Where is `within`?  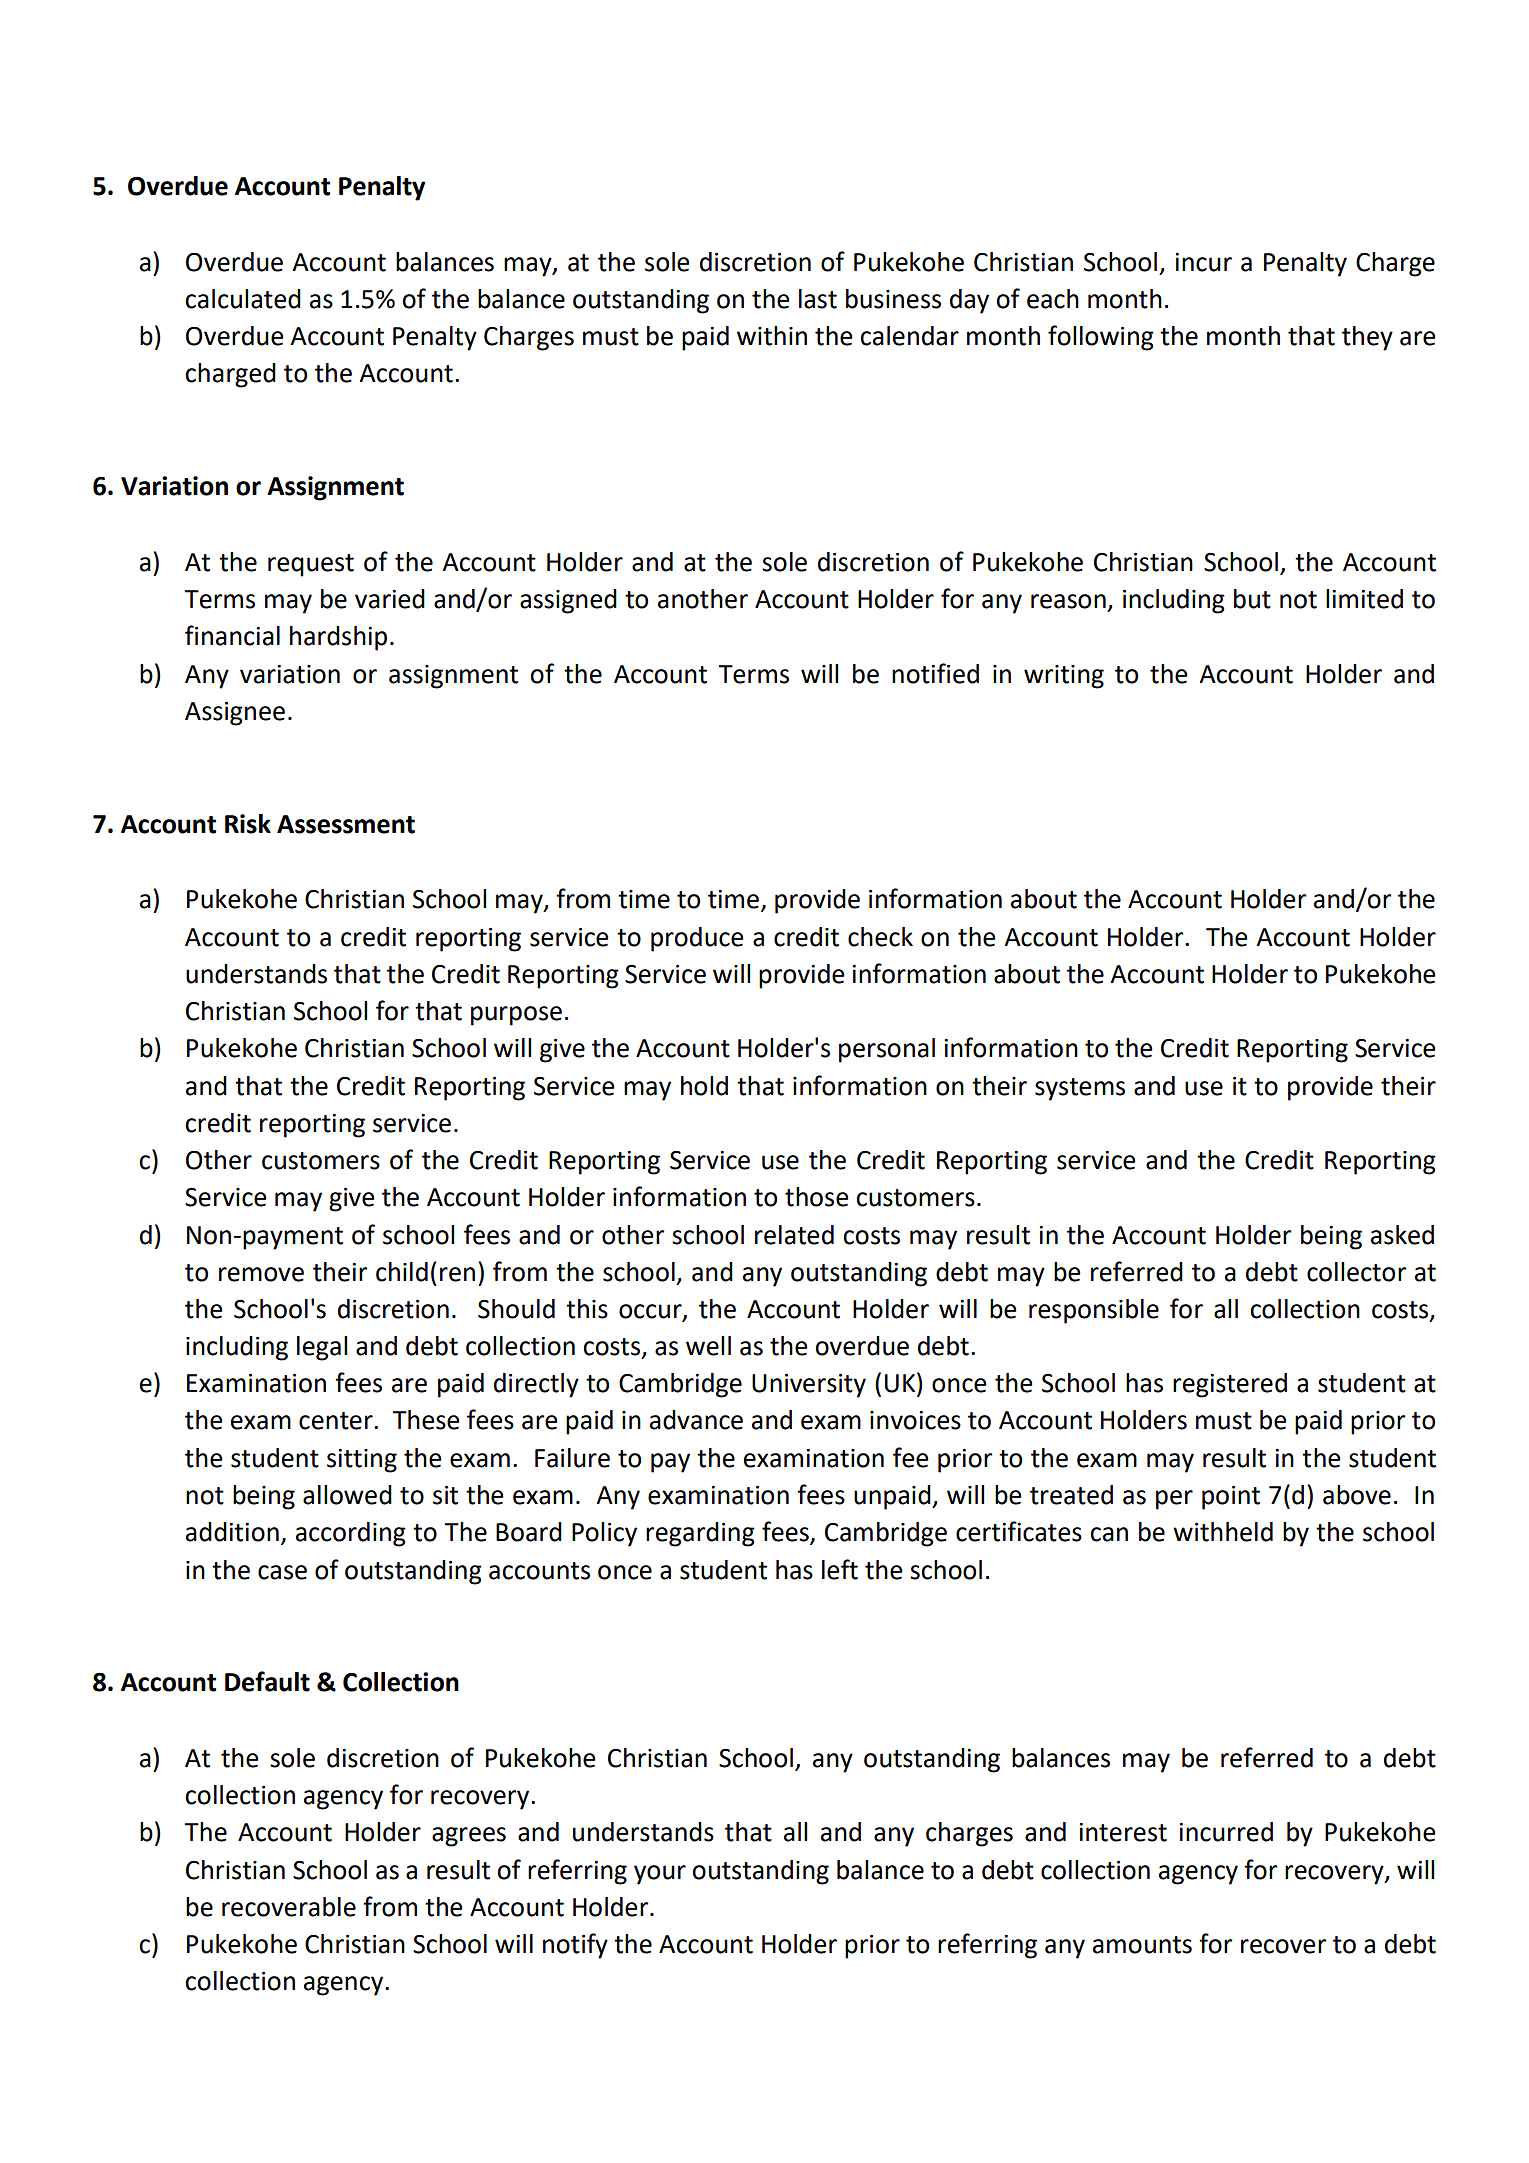
within is located at coordinates (772, 336).
